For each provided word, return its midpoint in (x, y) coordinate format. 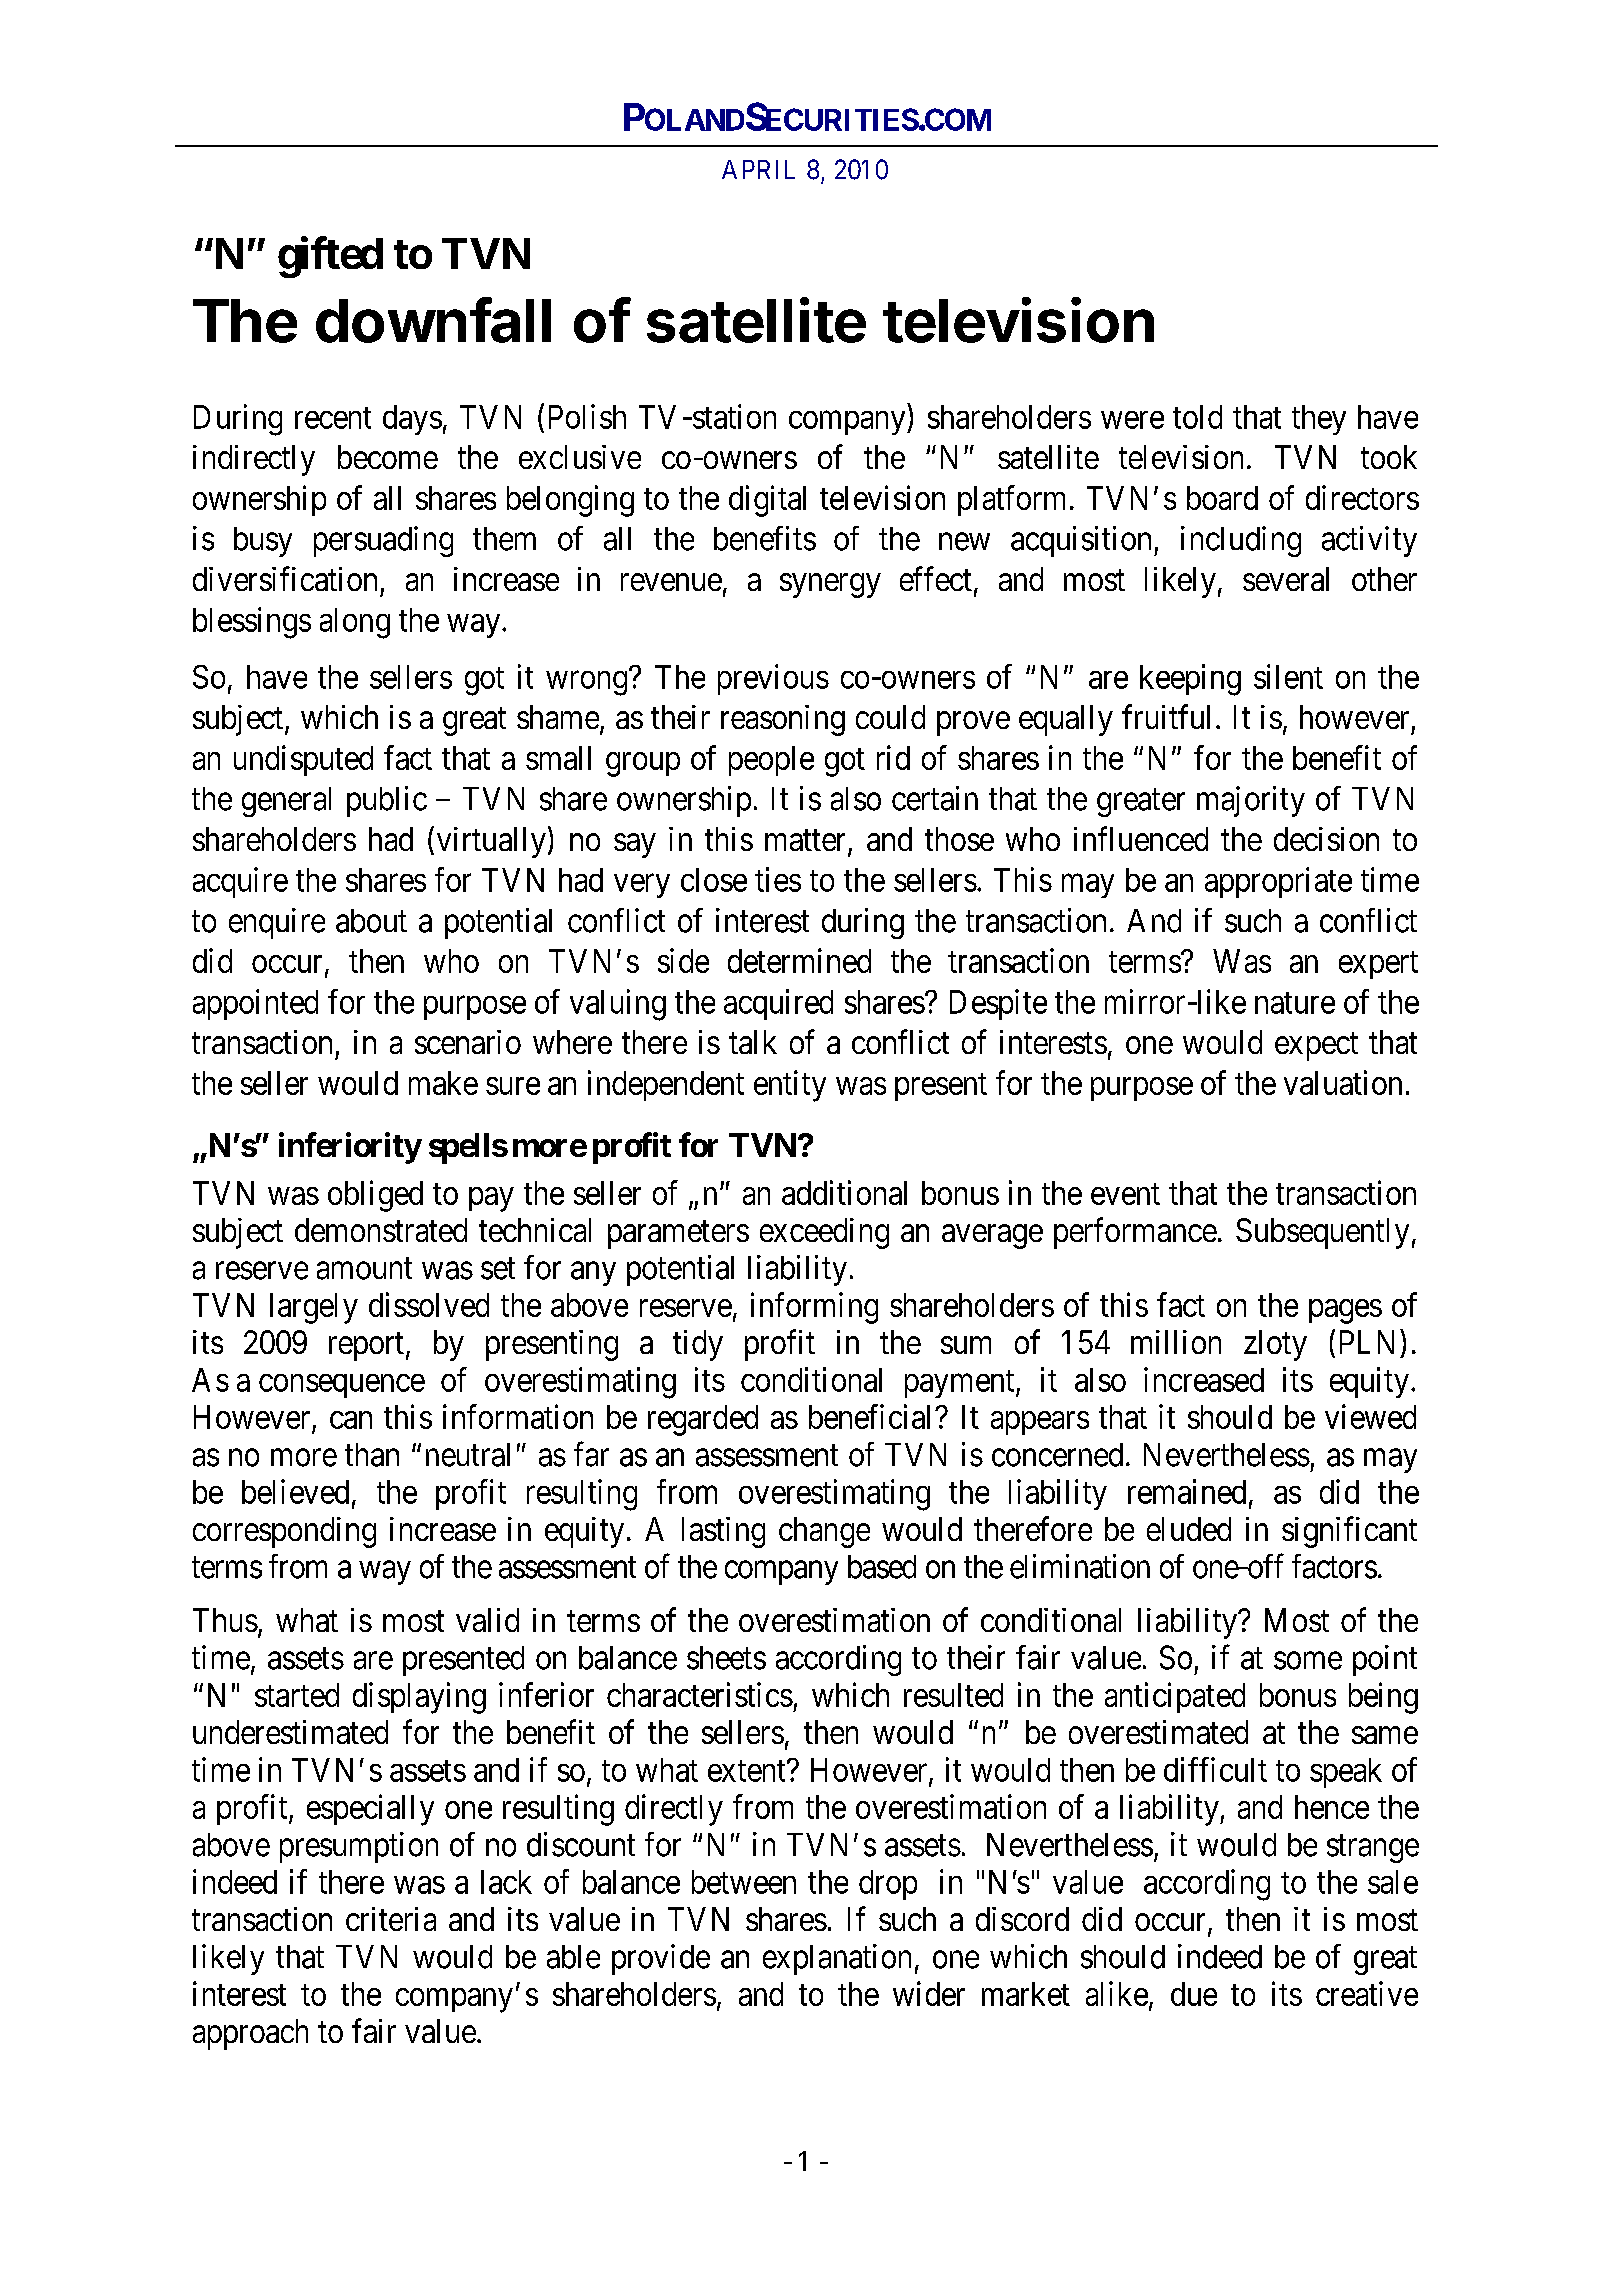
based (882, 1567)
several (1286, 579)
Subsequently (1322, 1233)
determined (799, 960)
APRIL (758, 169)
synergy (830, 586)
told (1197, 417)
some (1308, 1661)
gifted (330, 257)
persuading (383, 541)
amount (364, 1269)
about (371, 921)
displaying (419, 1698)
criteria (391, 1919)
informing (814, 1308)
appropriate (1278, 882)
